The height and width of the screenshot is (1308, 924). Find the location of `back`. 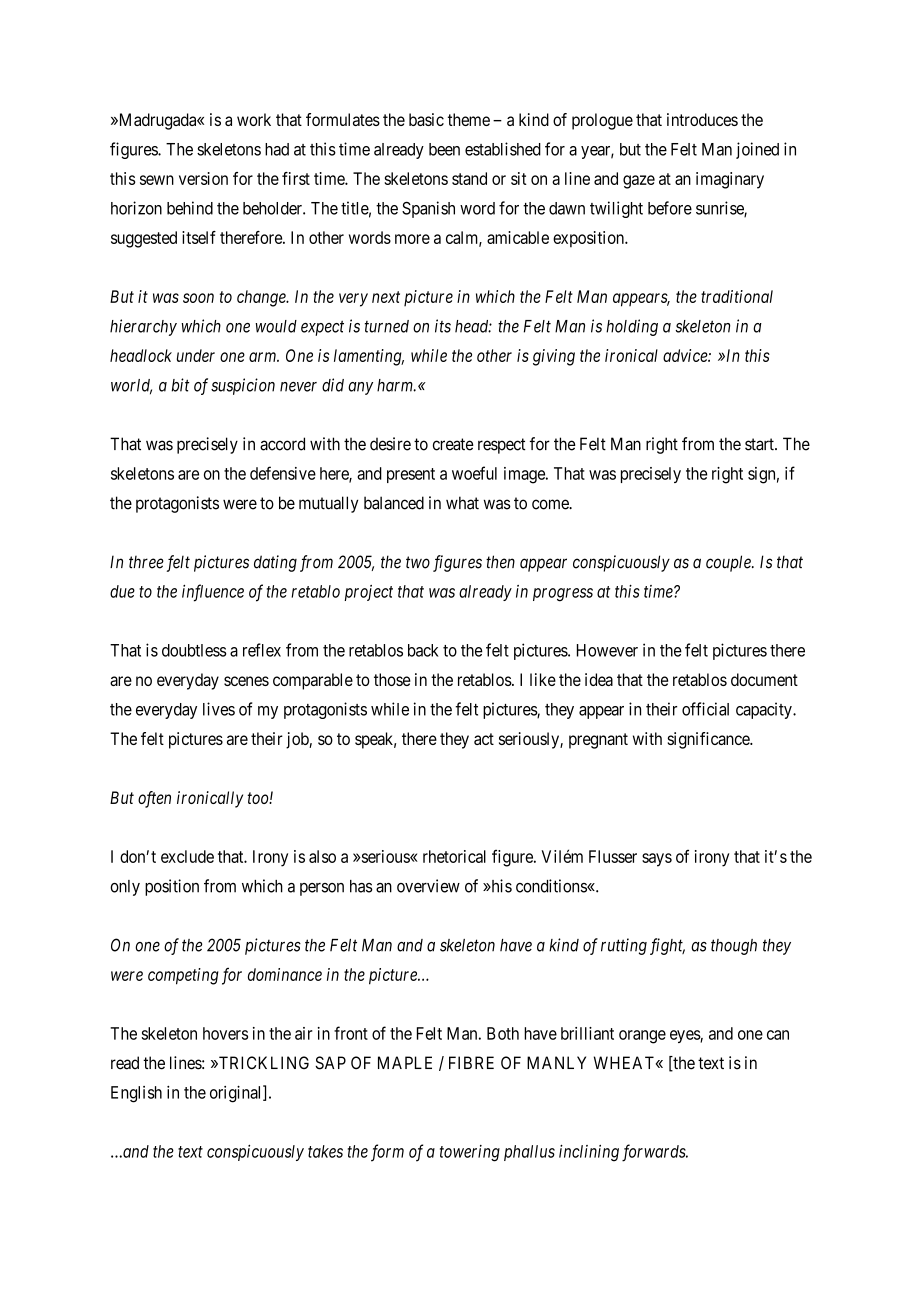

back is located at coordinates (423, 650).
